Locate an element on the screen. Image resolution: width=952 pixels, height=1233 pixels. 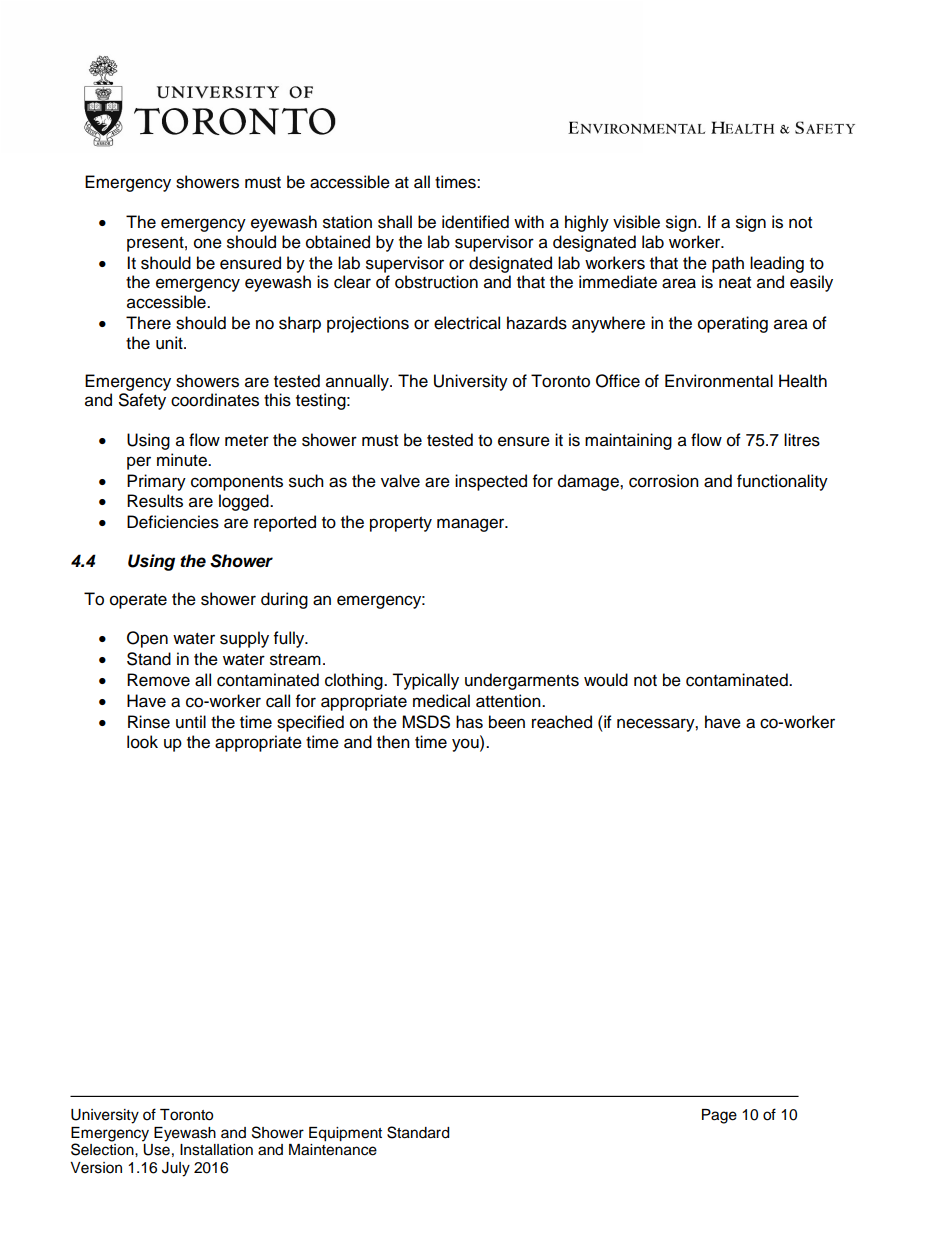
path is located at coordinates (728, 264).
